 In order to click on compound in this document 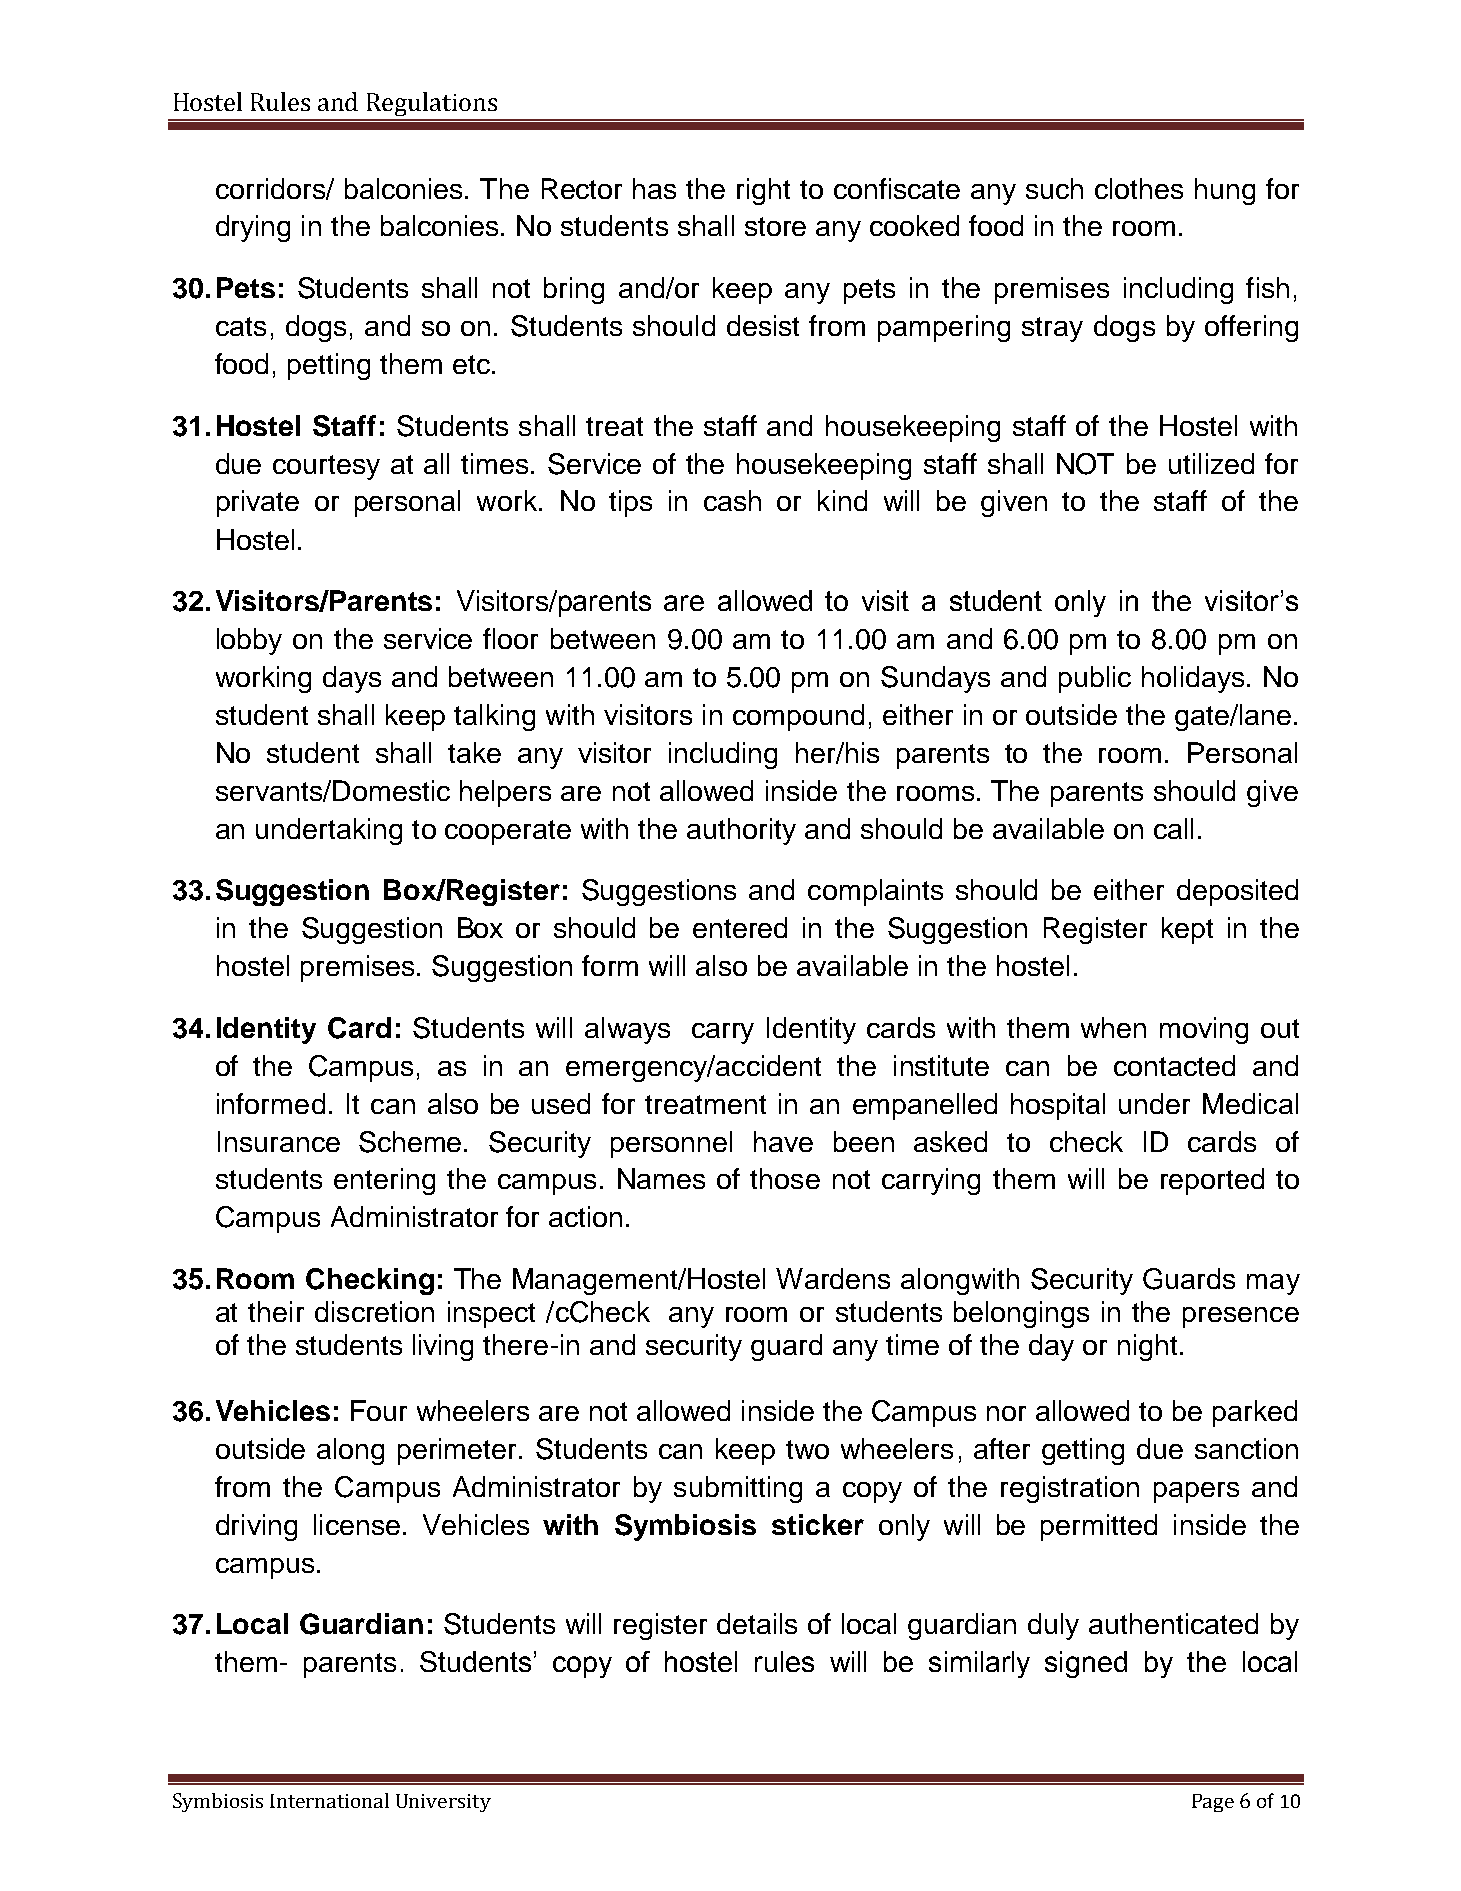, I will do `click(798, 717)`.
